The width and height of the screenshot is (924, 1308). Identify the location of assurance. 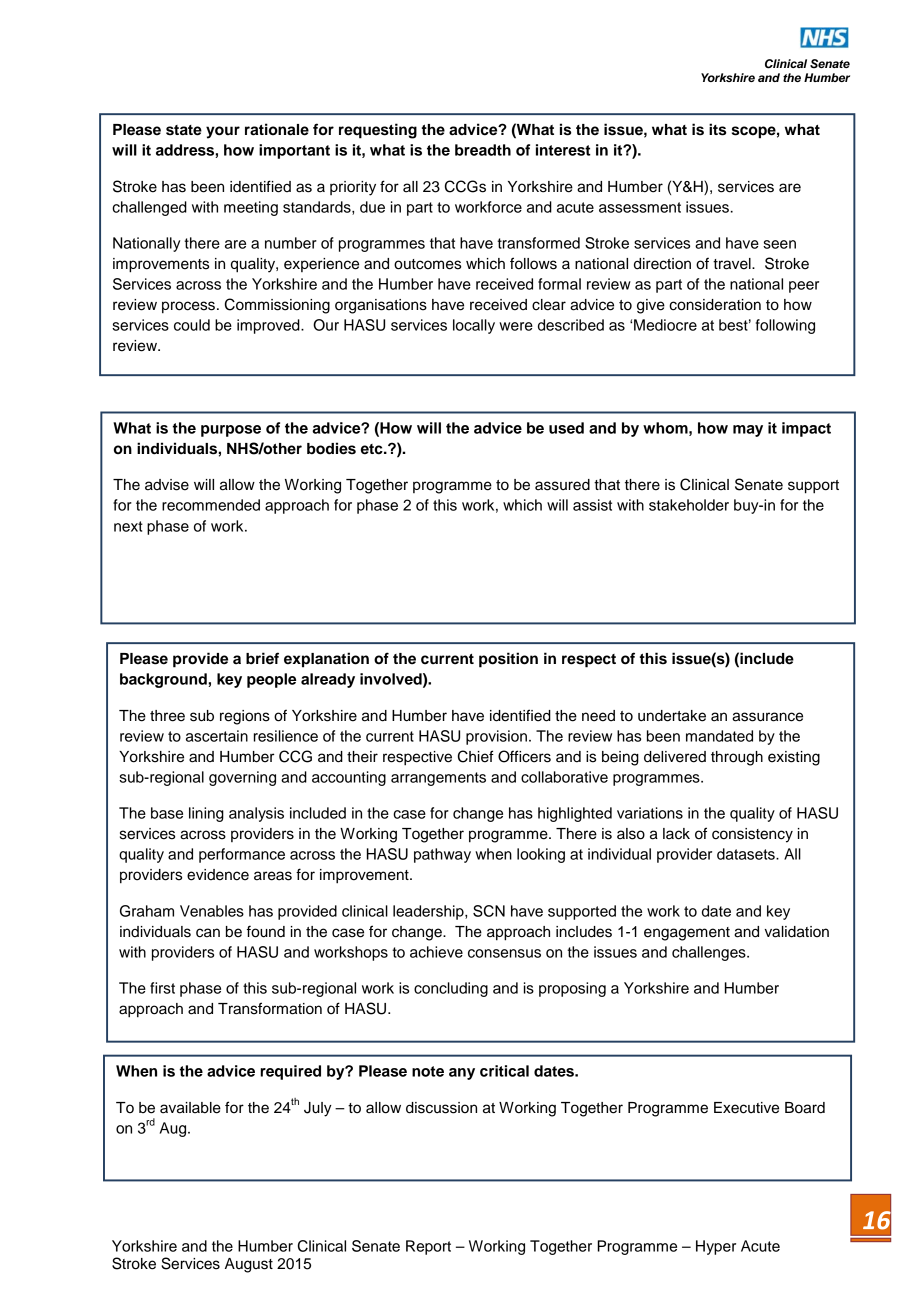
(767, 717).
